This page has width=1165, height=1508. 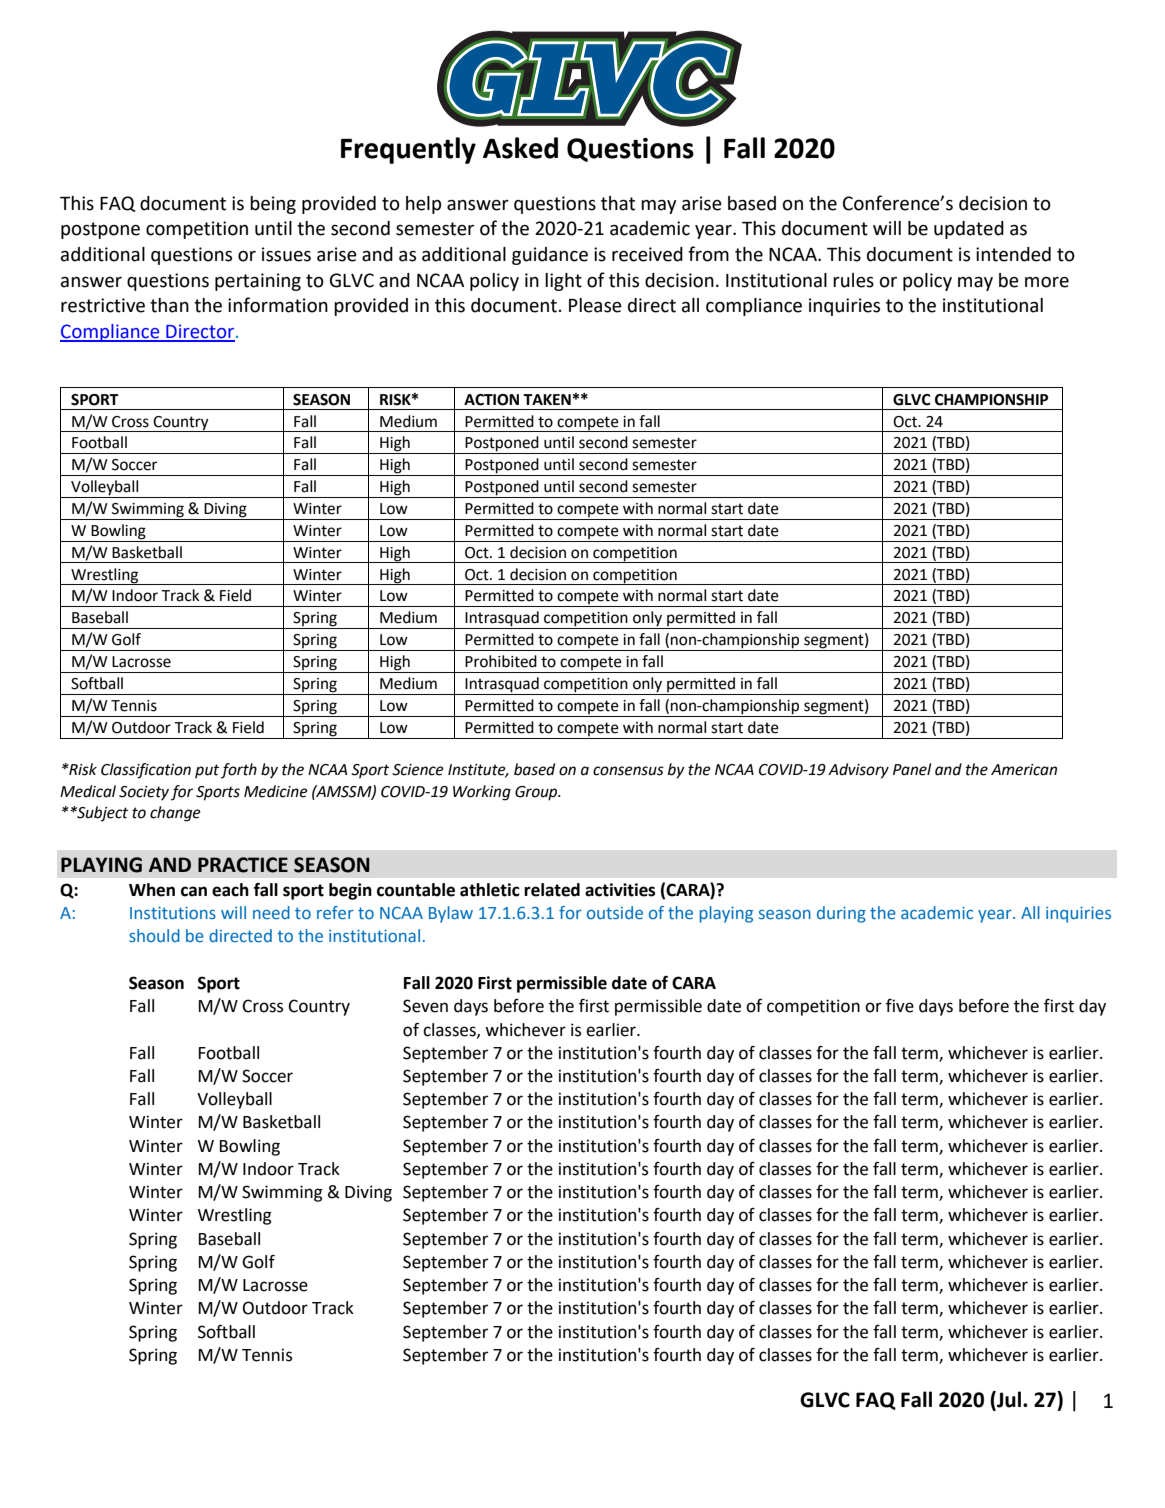 What do you see at coordinates (1013, 254) in the page?
I see `intended` at bounding box center [1013, 254].
